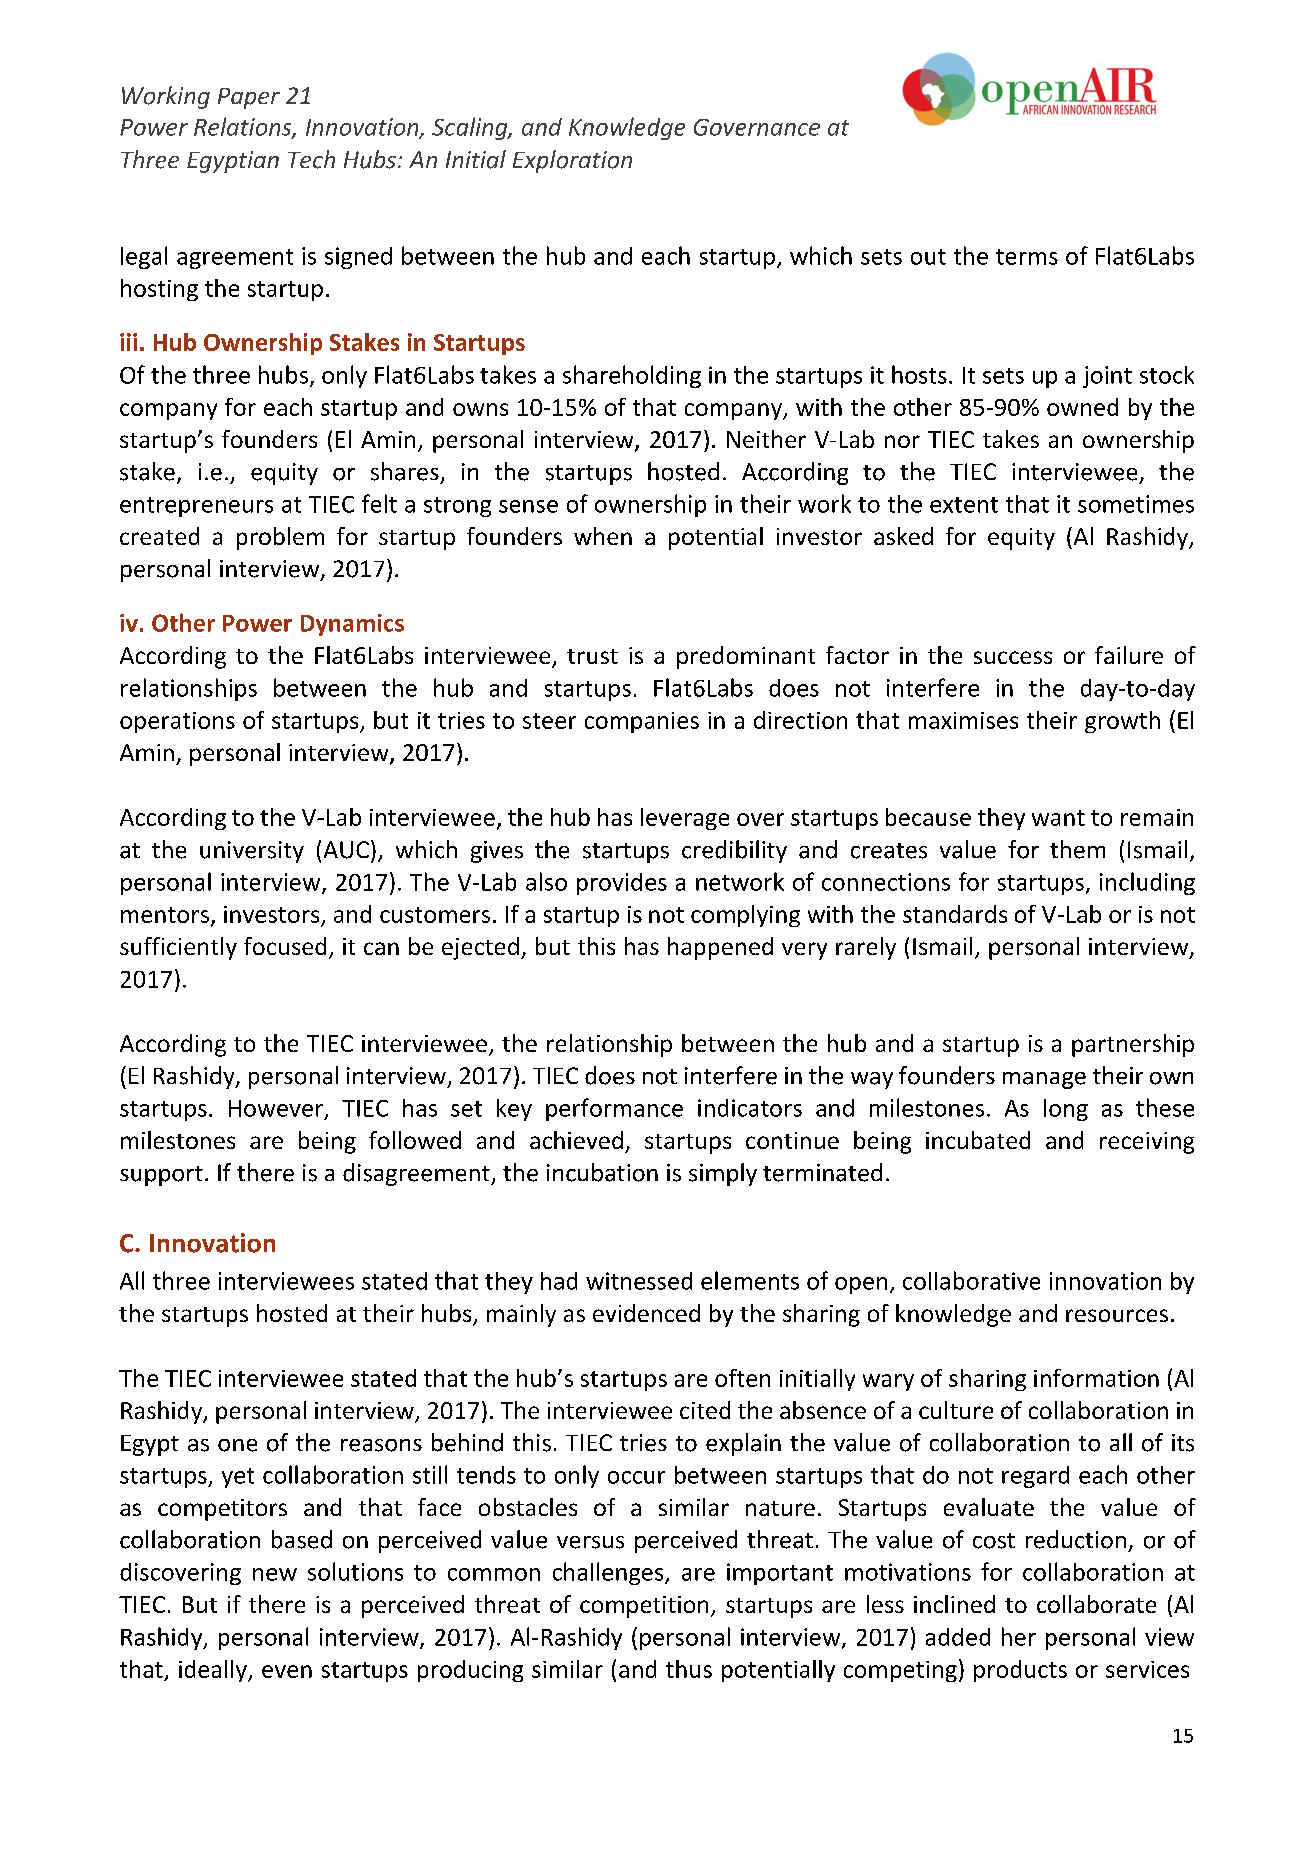  I want to click on new, so click(275, 1574).
